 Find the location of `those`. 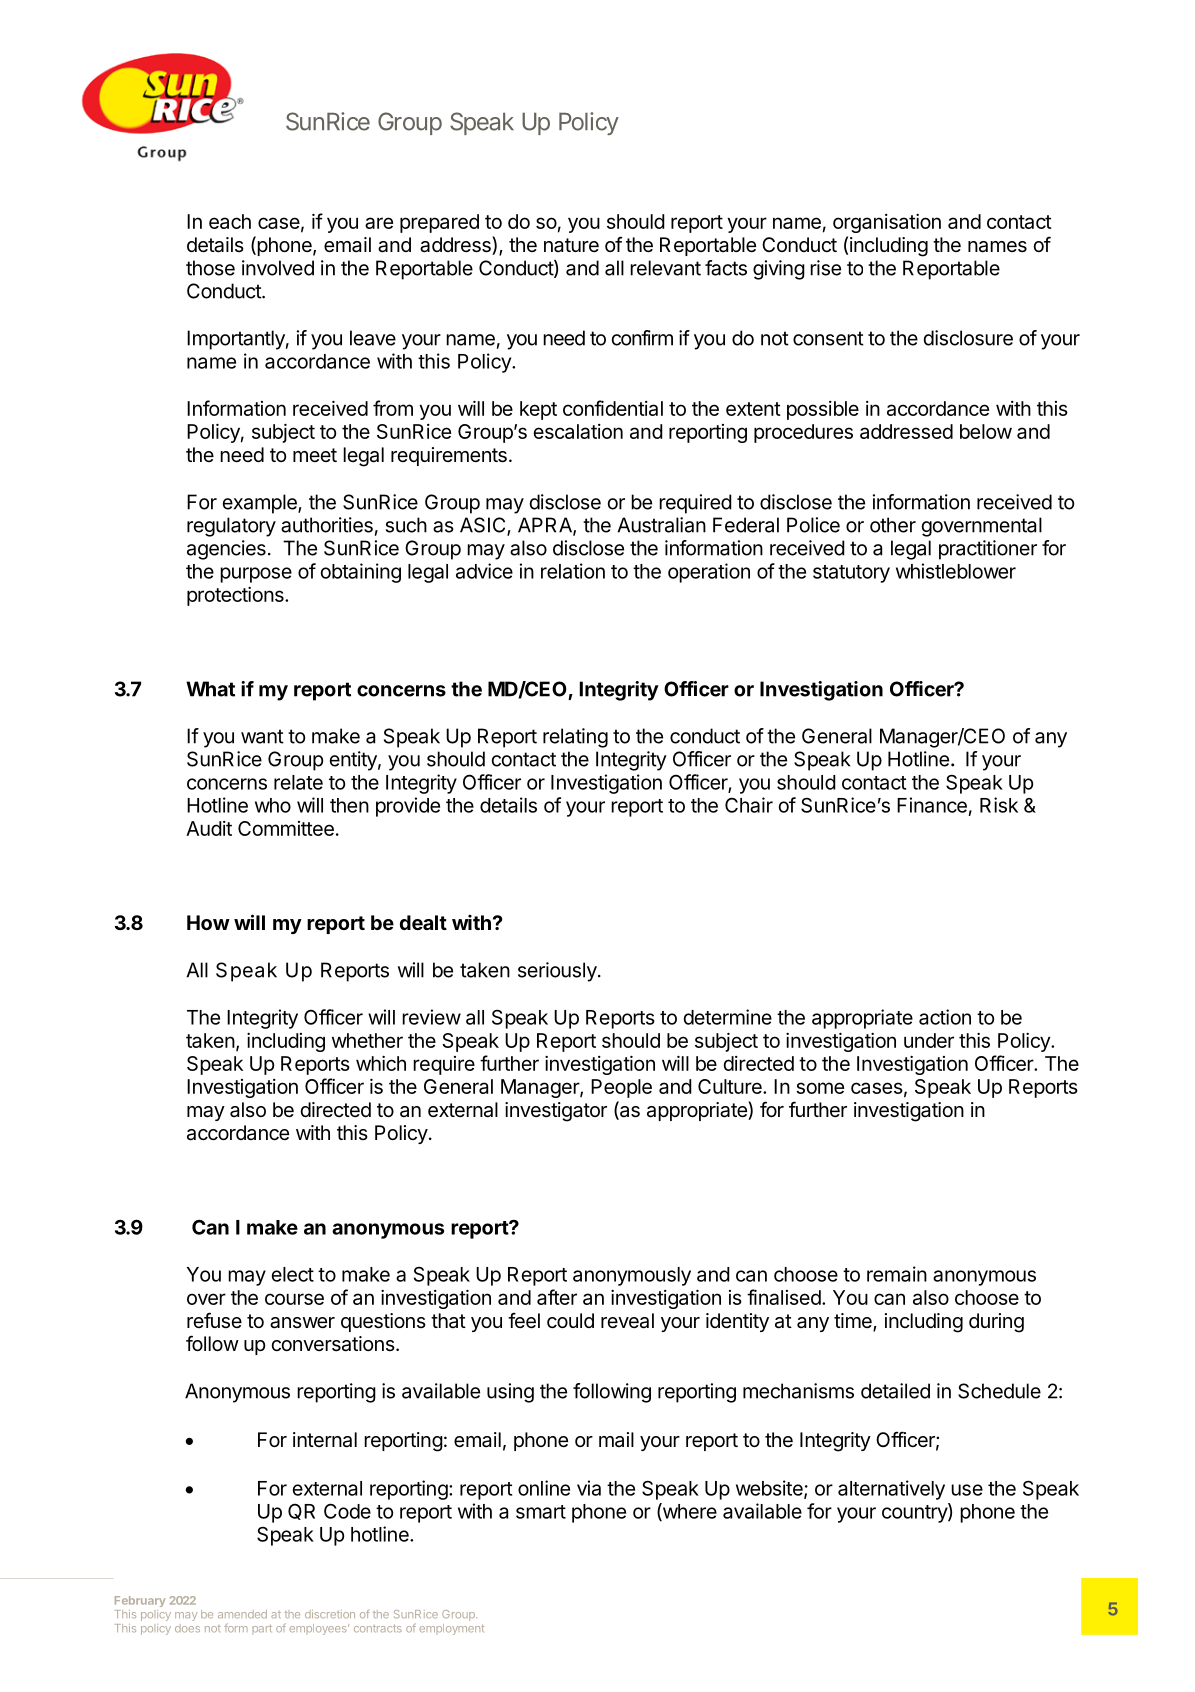

those is located at coordinates (210, 268).
